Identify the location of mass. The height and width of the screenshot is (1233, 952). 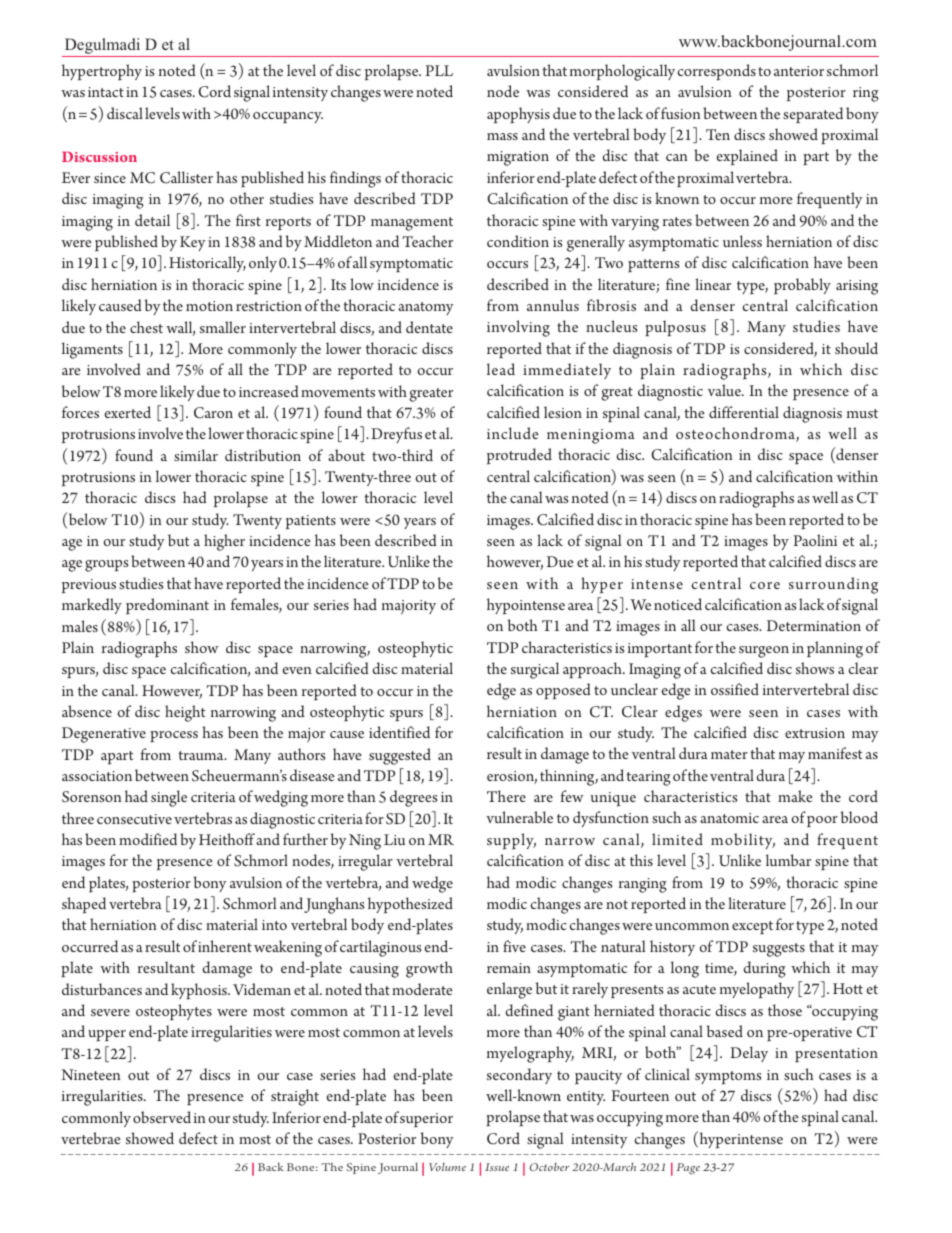
(502, 136).
